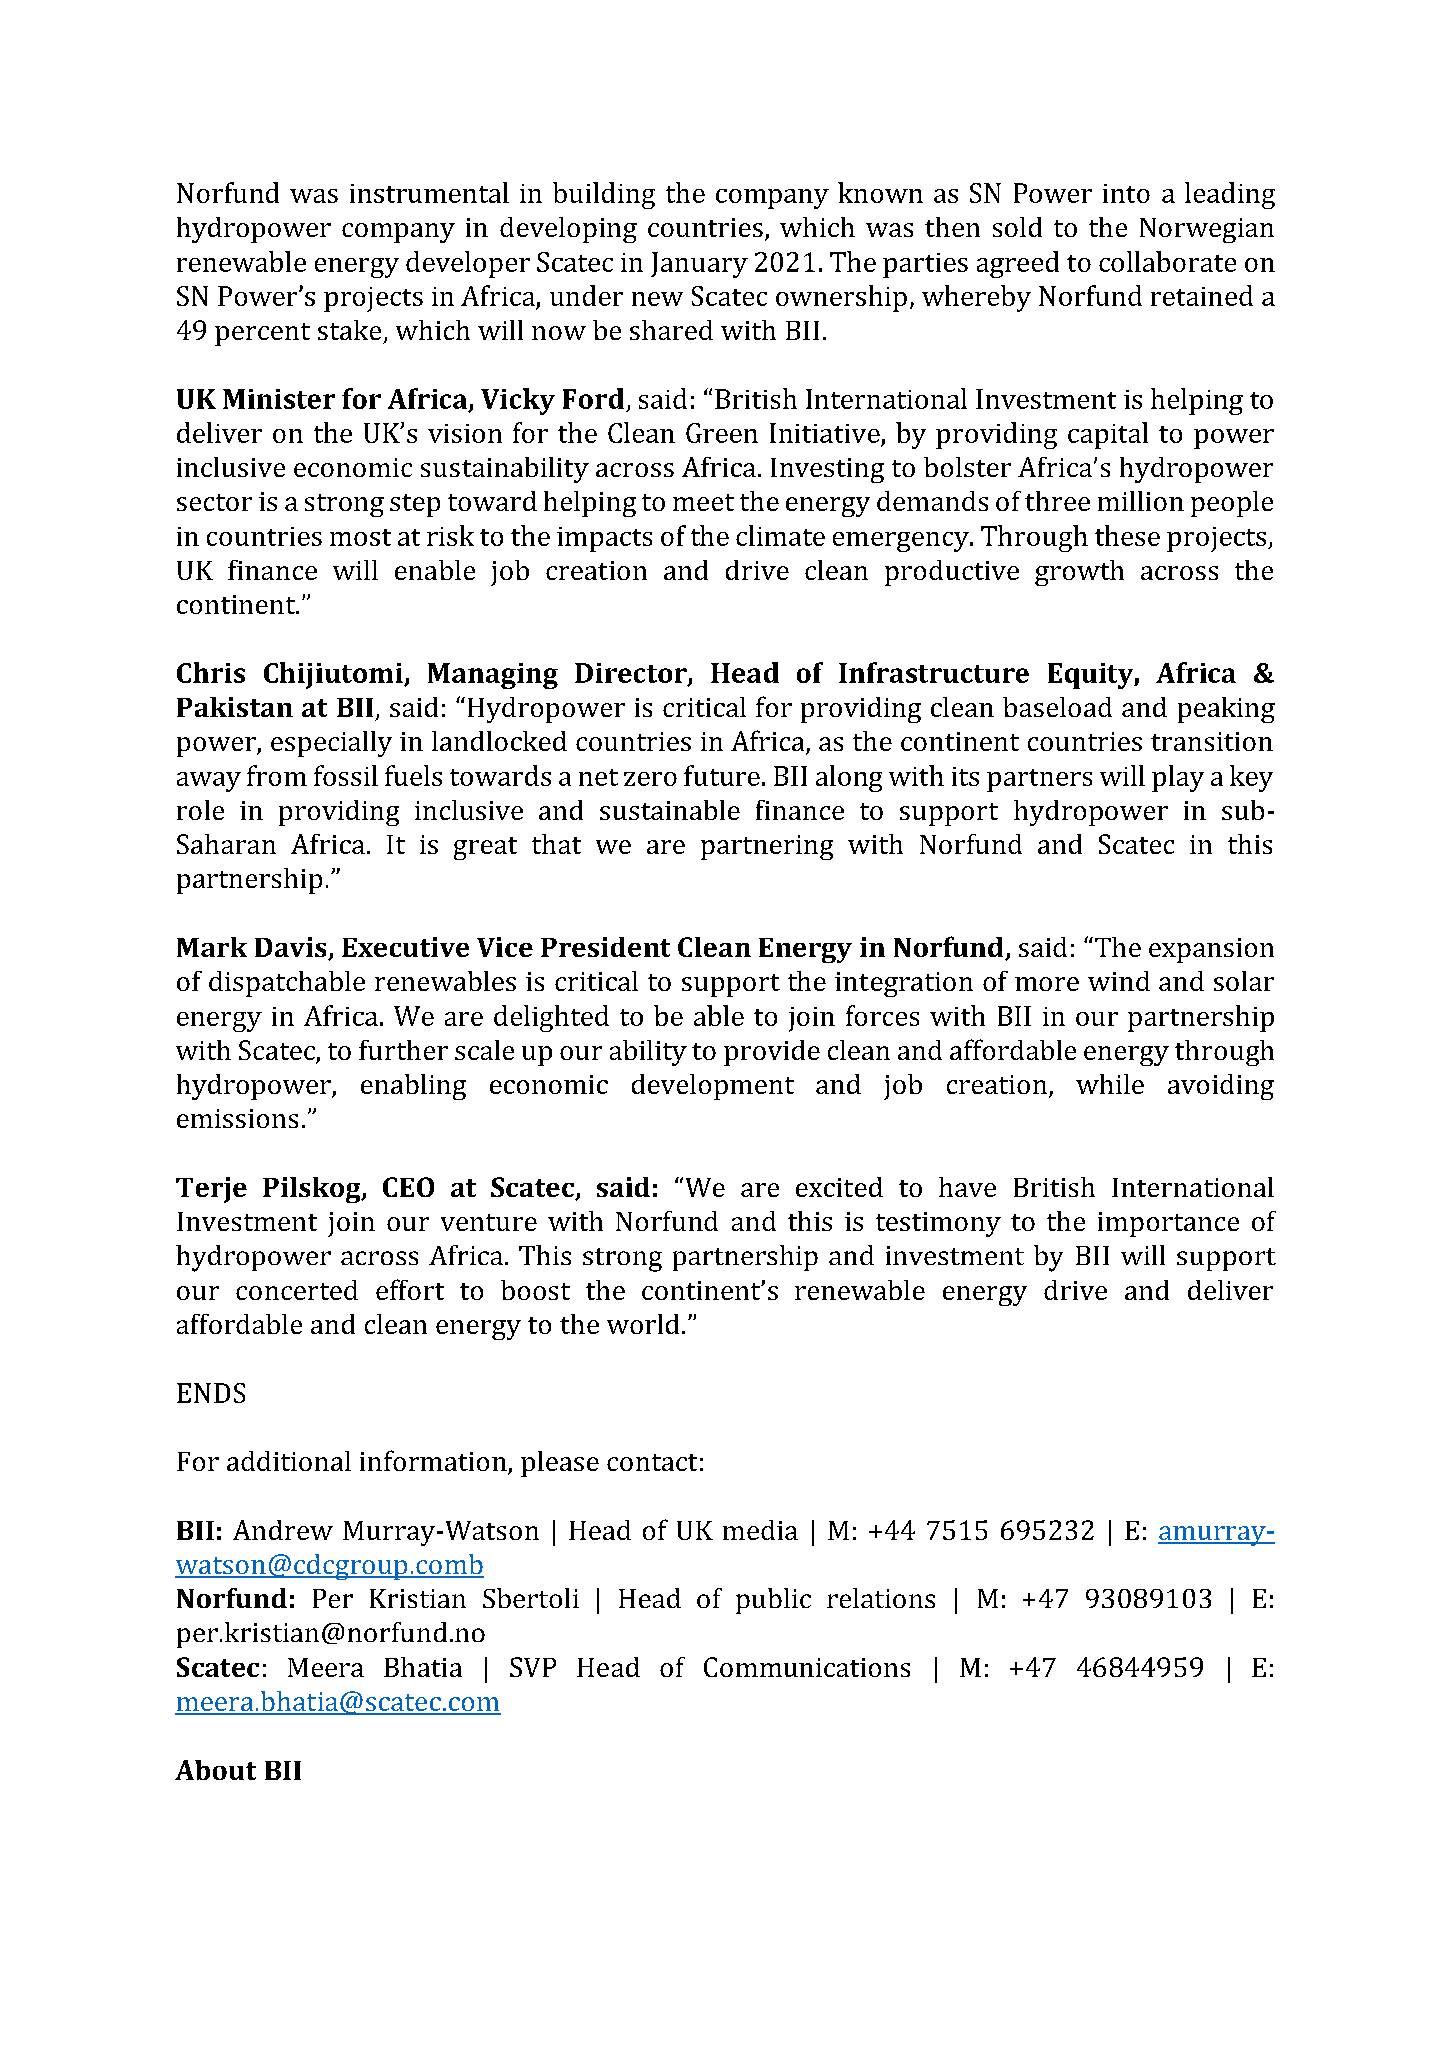 The image size is (1450, 2051). I want to click on most, so click(360, 537).
